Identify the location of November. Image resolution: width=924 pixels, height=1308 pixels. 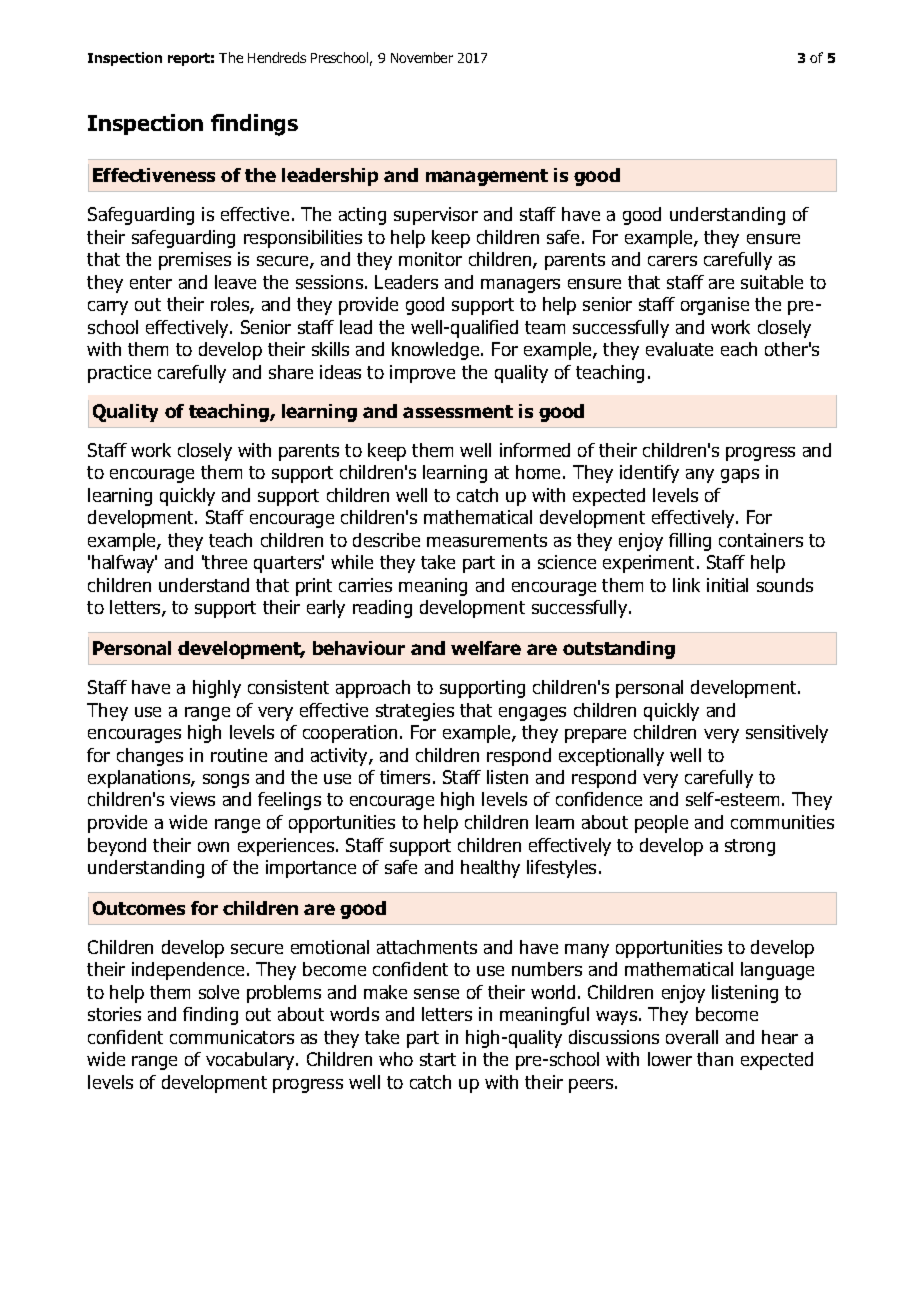
(422, 57).
